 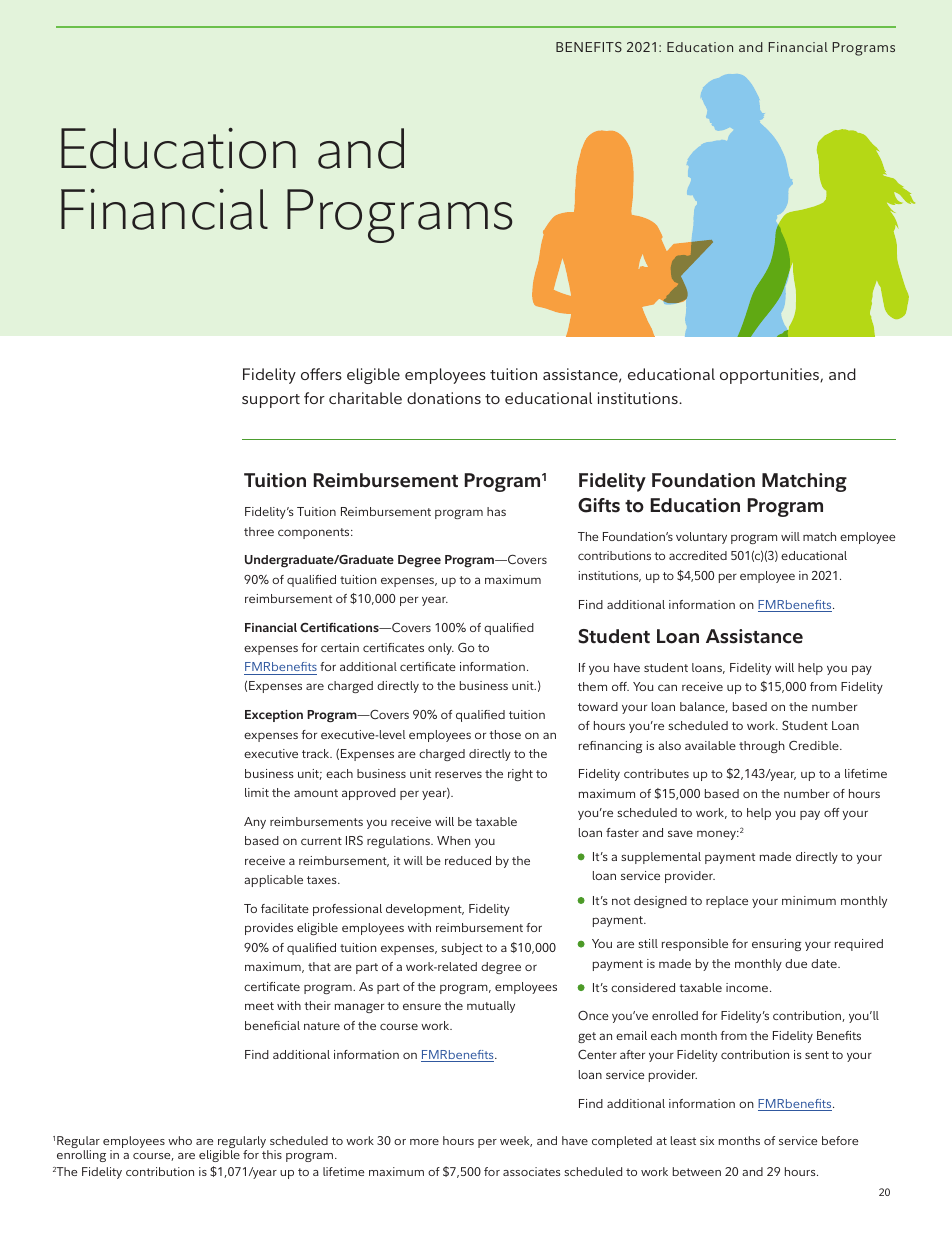 I want to click on more, so click(x=424, y=1142).
